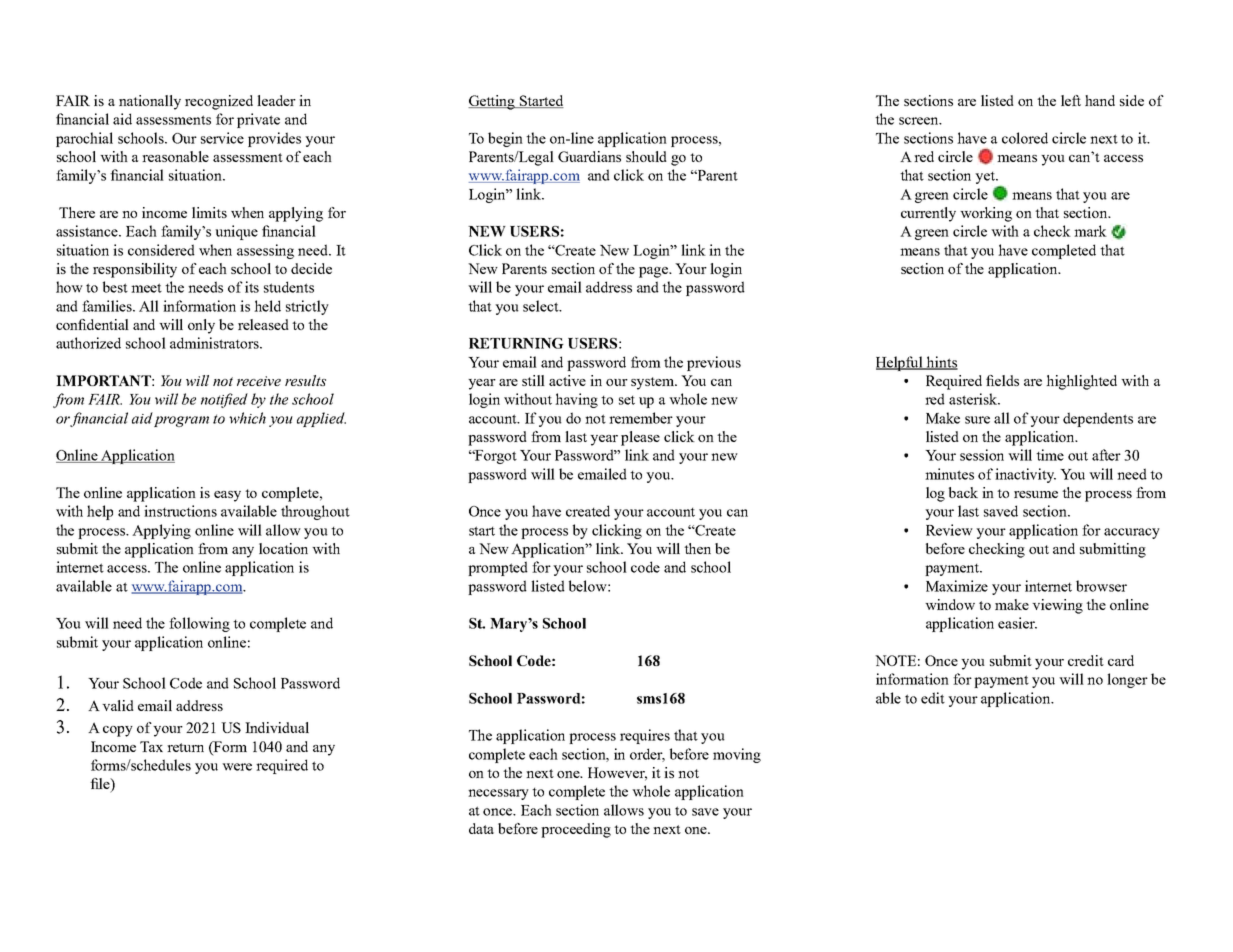 The height and width of the screenshot is (952, 1233). Describe the element at coordinates (589, 156) in the screenshot. I see `Guardians` at that location.
